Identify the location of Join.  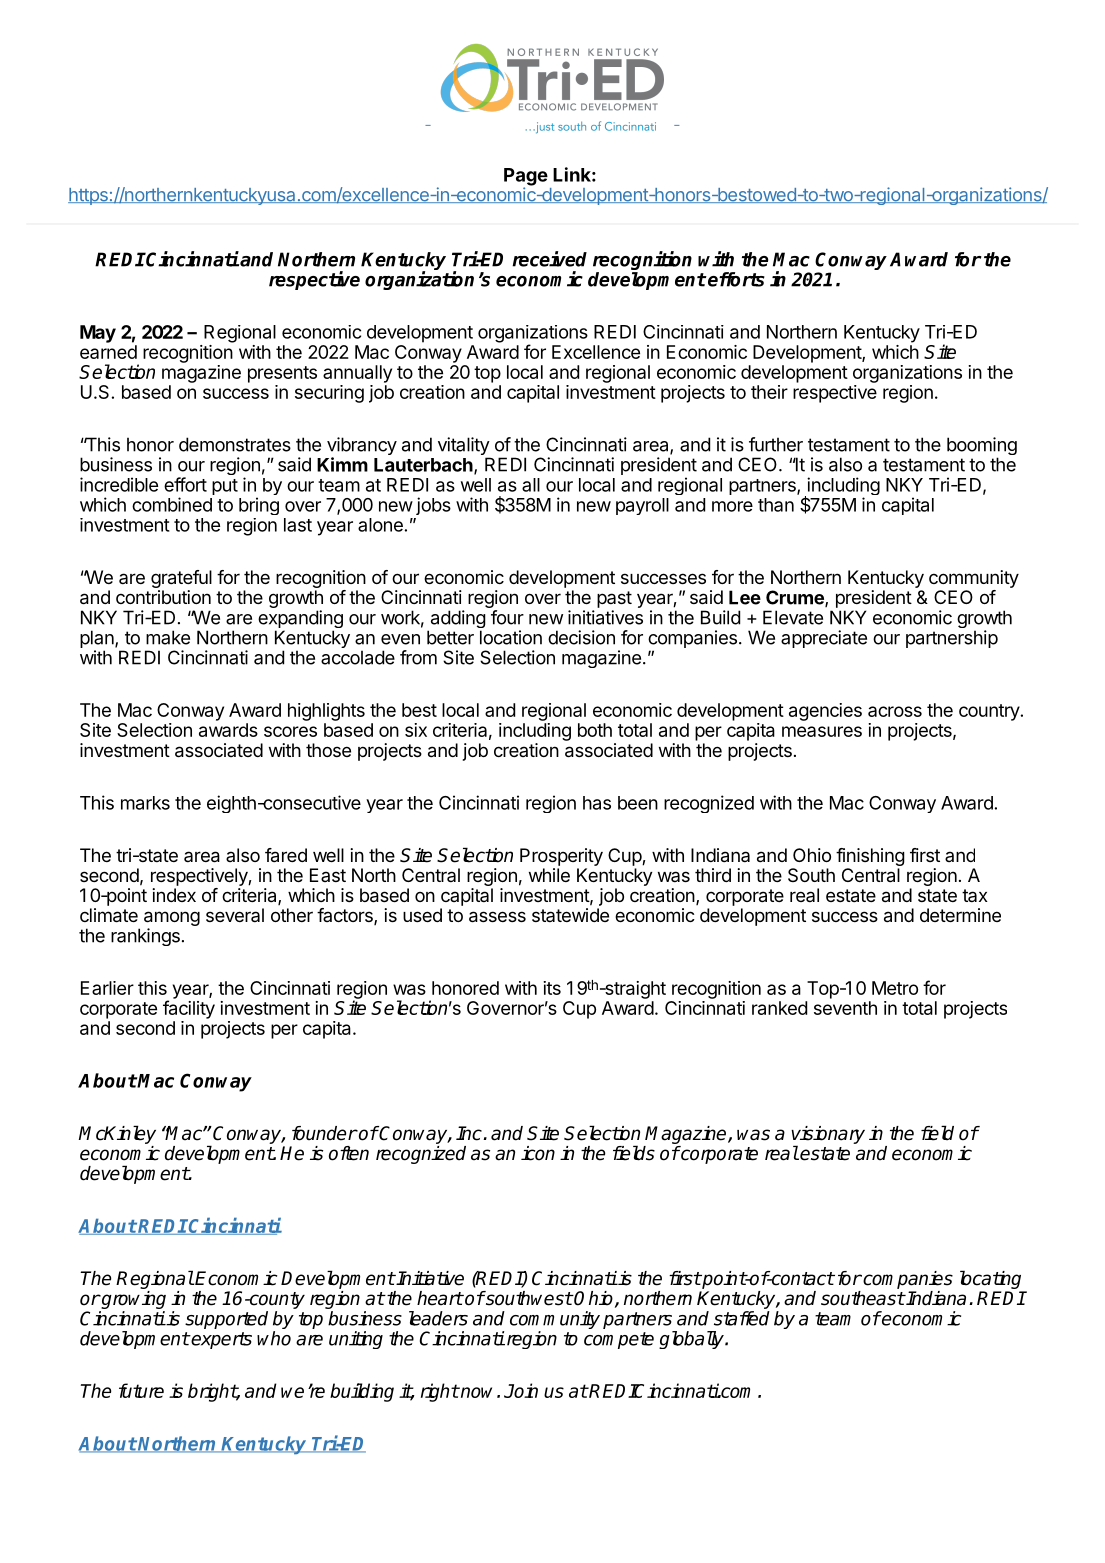
(521, 1390).
